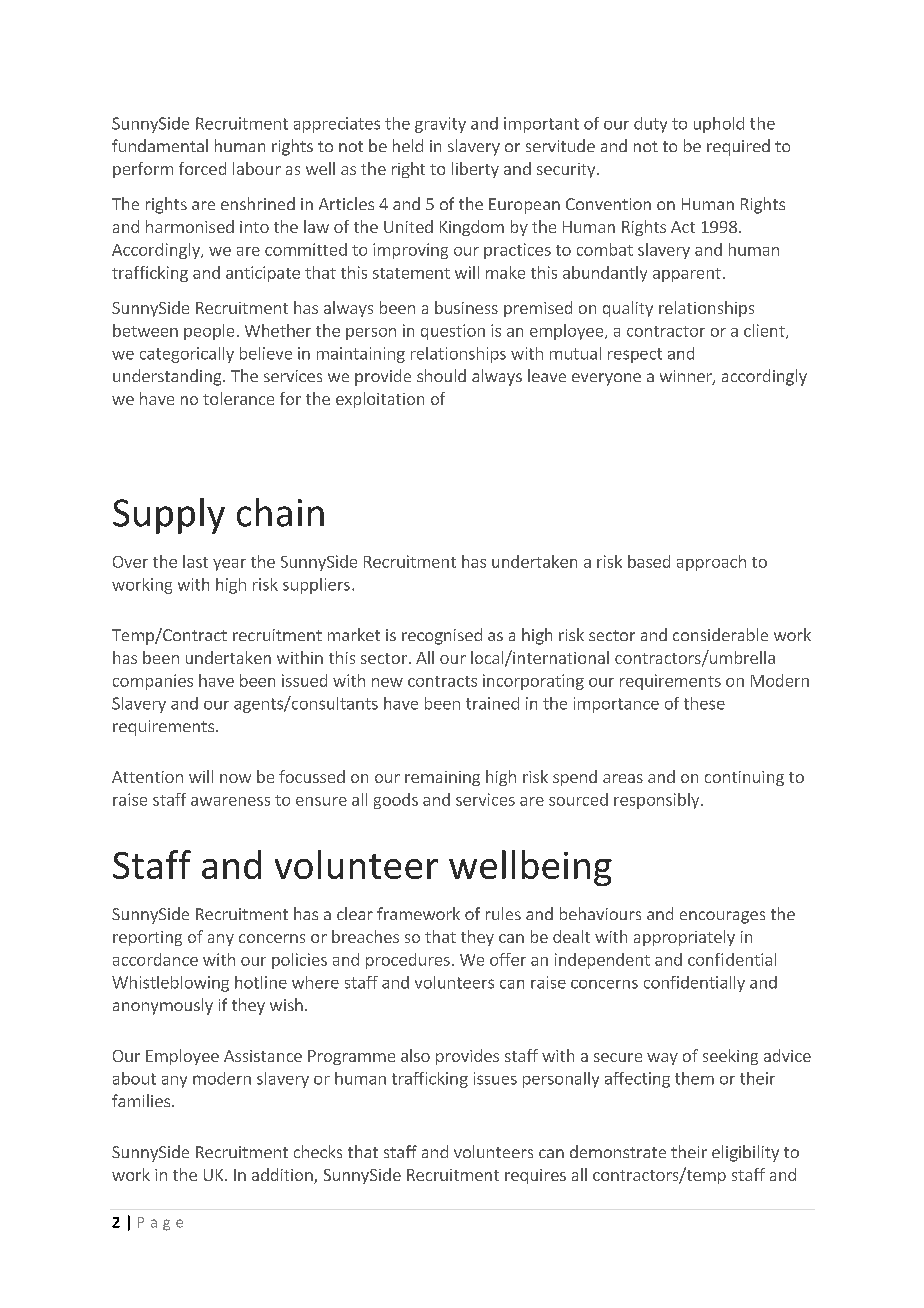  I want to click on considerable, so click(720, 634).
